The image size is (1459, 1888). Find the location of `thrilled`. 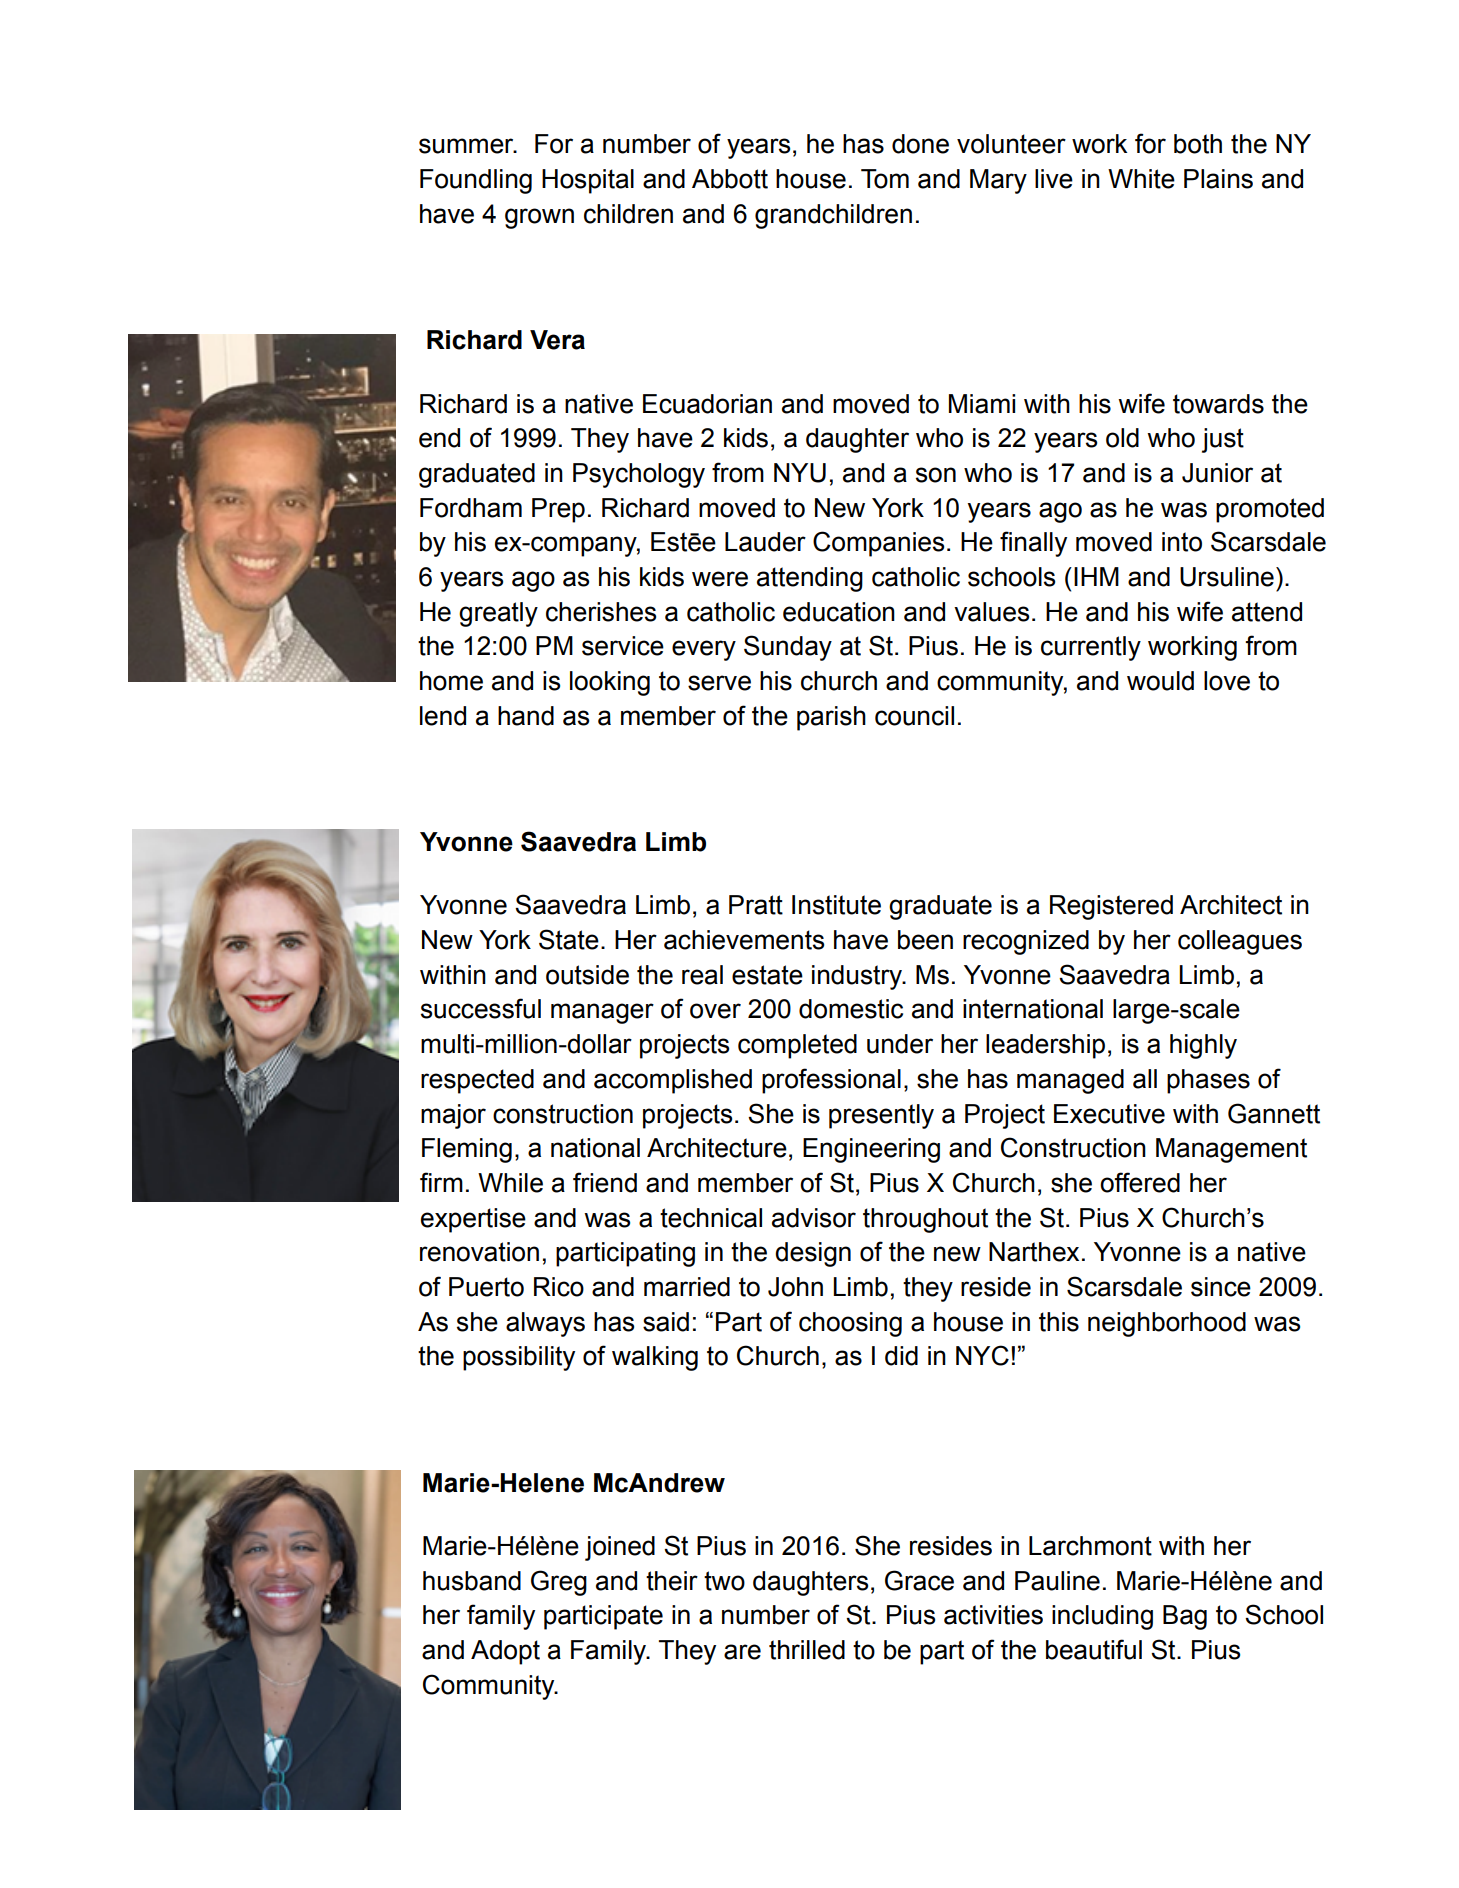

thrilled is located at coordinates (807, 1650).
